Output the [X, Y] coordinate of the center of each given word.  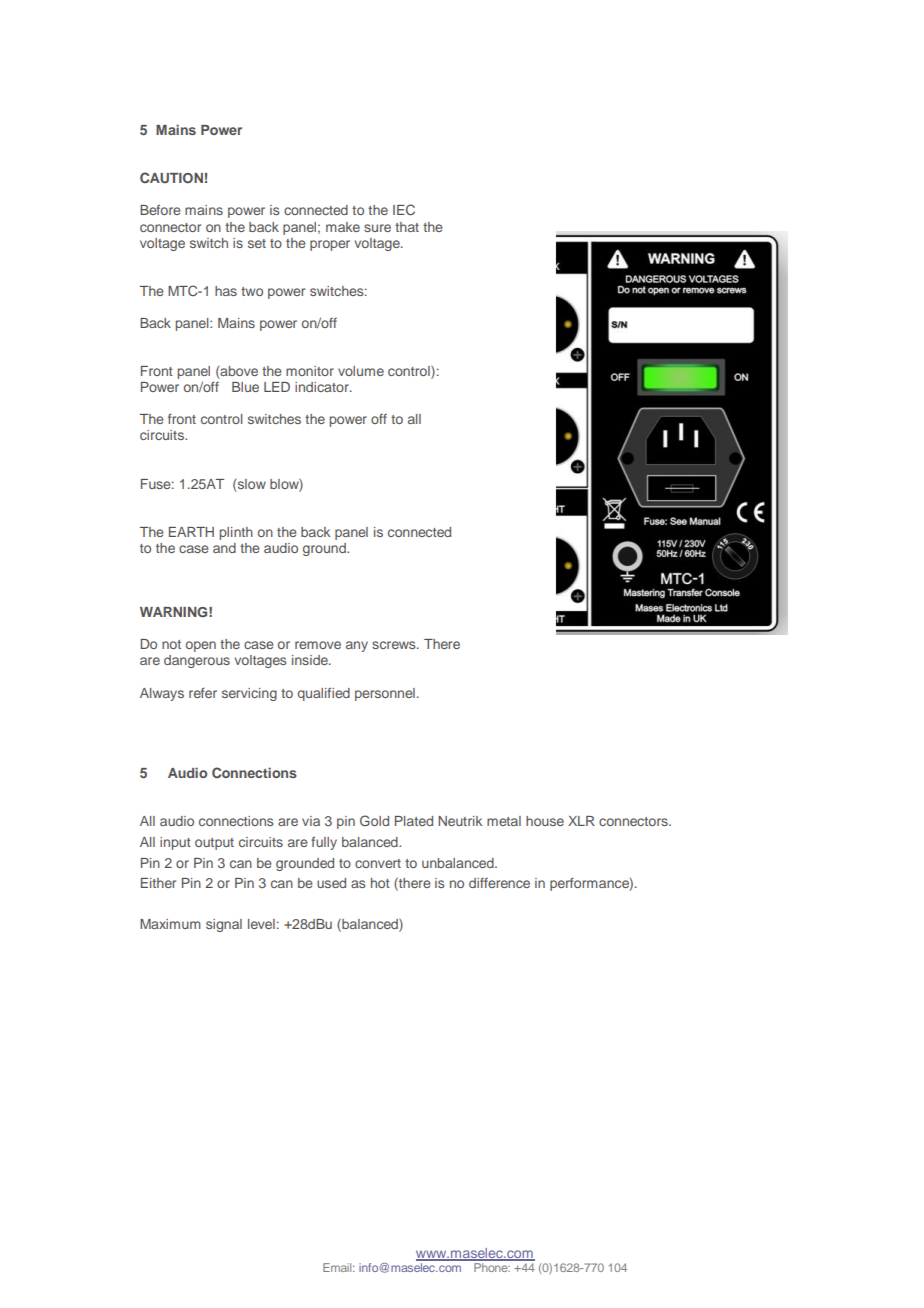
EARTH [191, 532]
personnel [385, 694]
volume [361, 371]
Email [338, 1267]
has [226, 291]
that [407, 227]
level [261, 924]
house [545, 821]
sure [377, 228]
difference [499, 883]
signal [224, 925]
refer [203, 692]
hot [380, 883]
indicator [323, 387]
